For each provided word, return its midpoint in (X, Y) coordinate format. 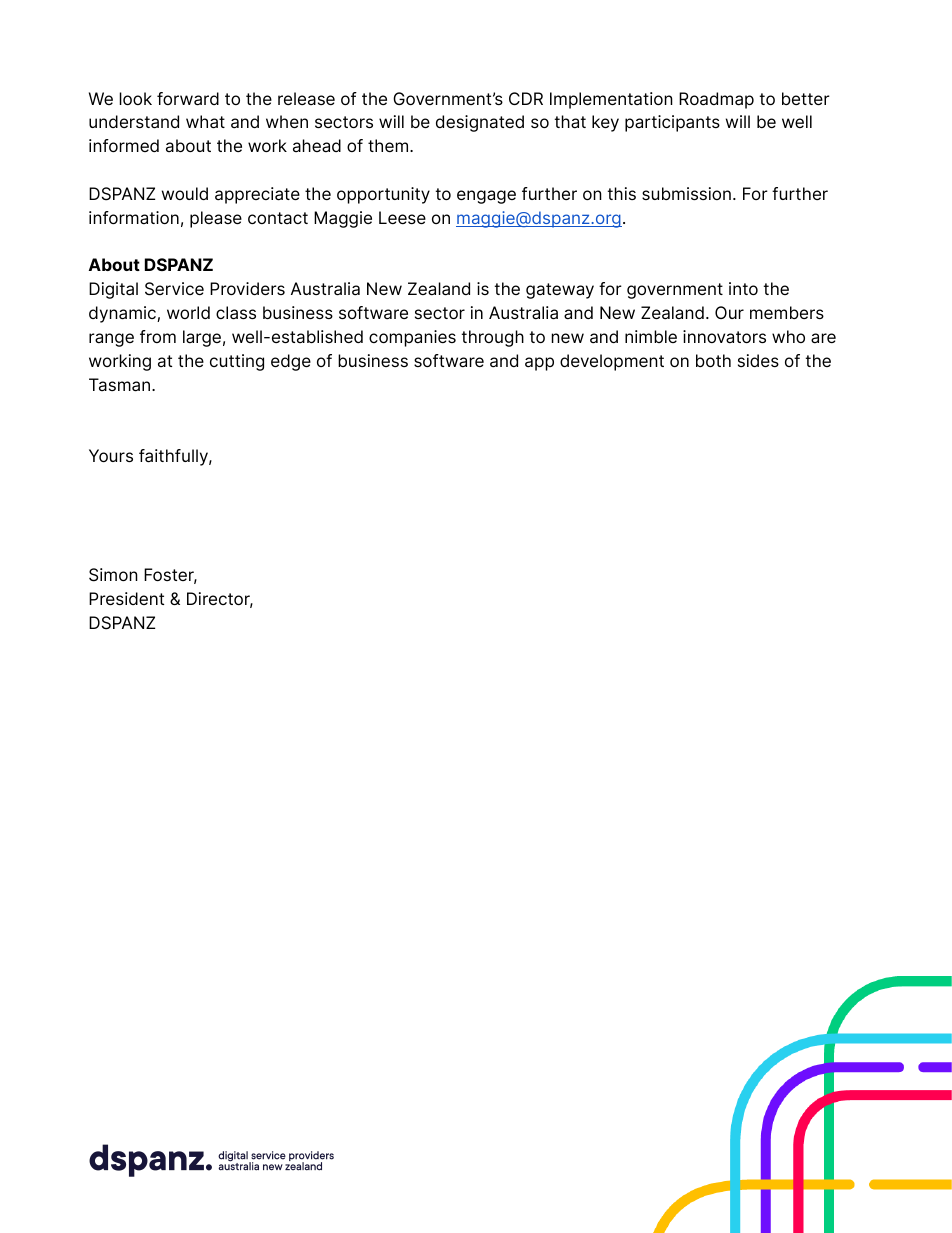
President (126, 598)
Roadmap (716, 100)
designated (480, 123)
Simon (113, 575)
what (205, 122)
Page (829, 1165)
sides (758, 360)
